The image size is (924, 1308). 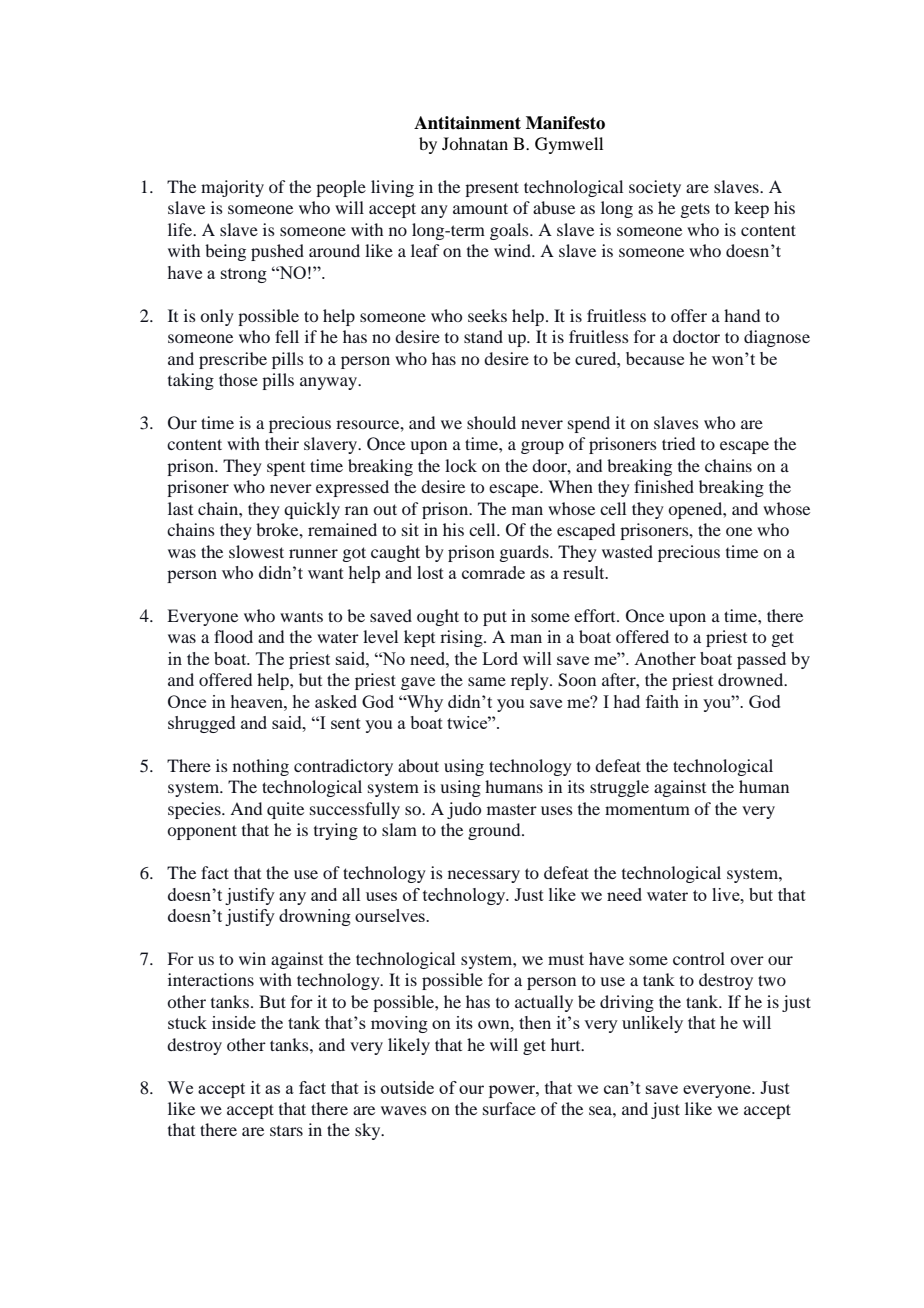 What do you see at coordinates (286, 1131) in the screenshot?
I see `stars` at bounding box center [286, 1131].
